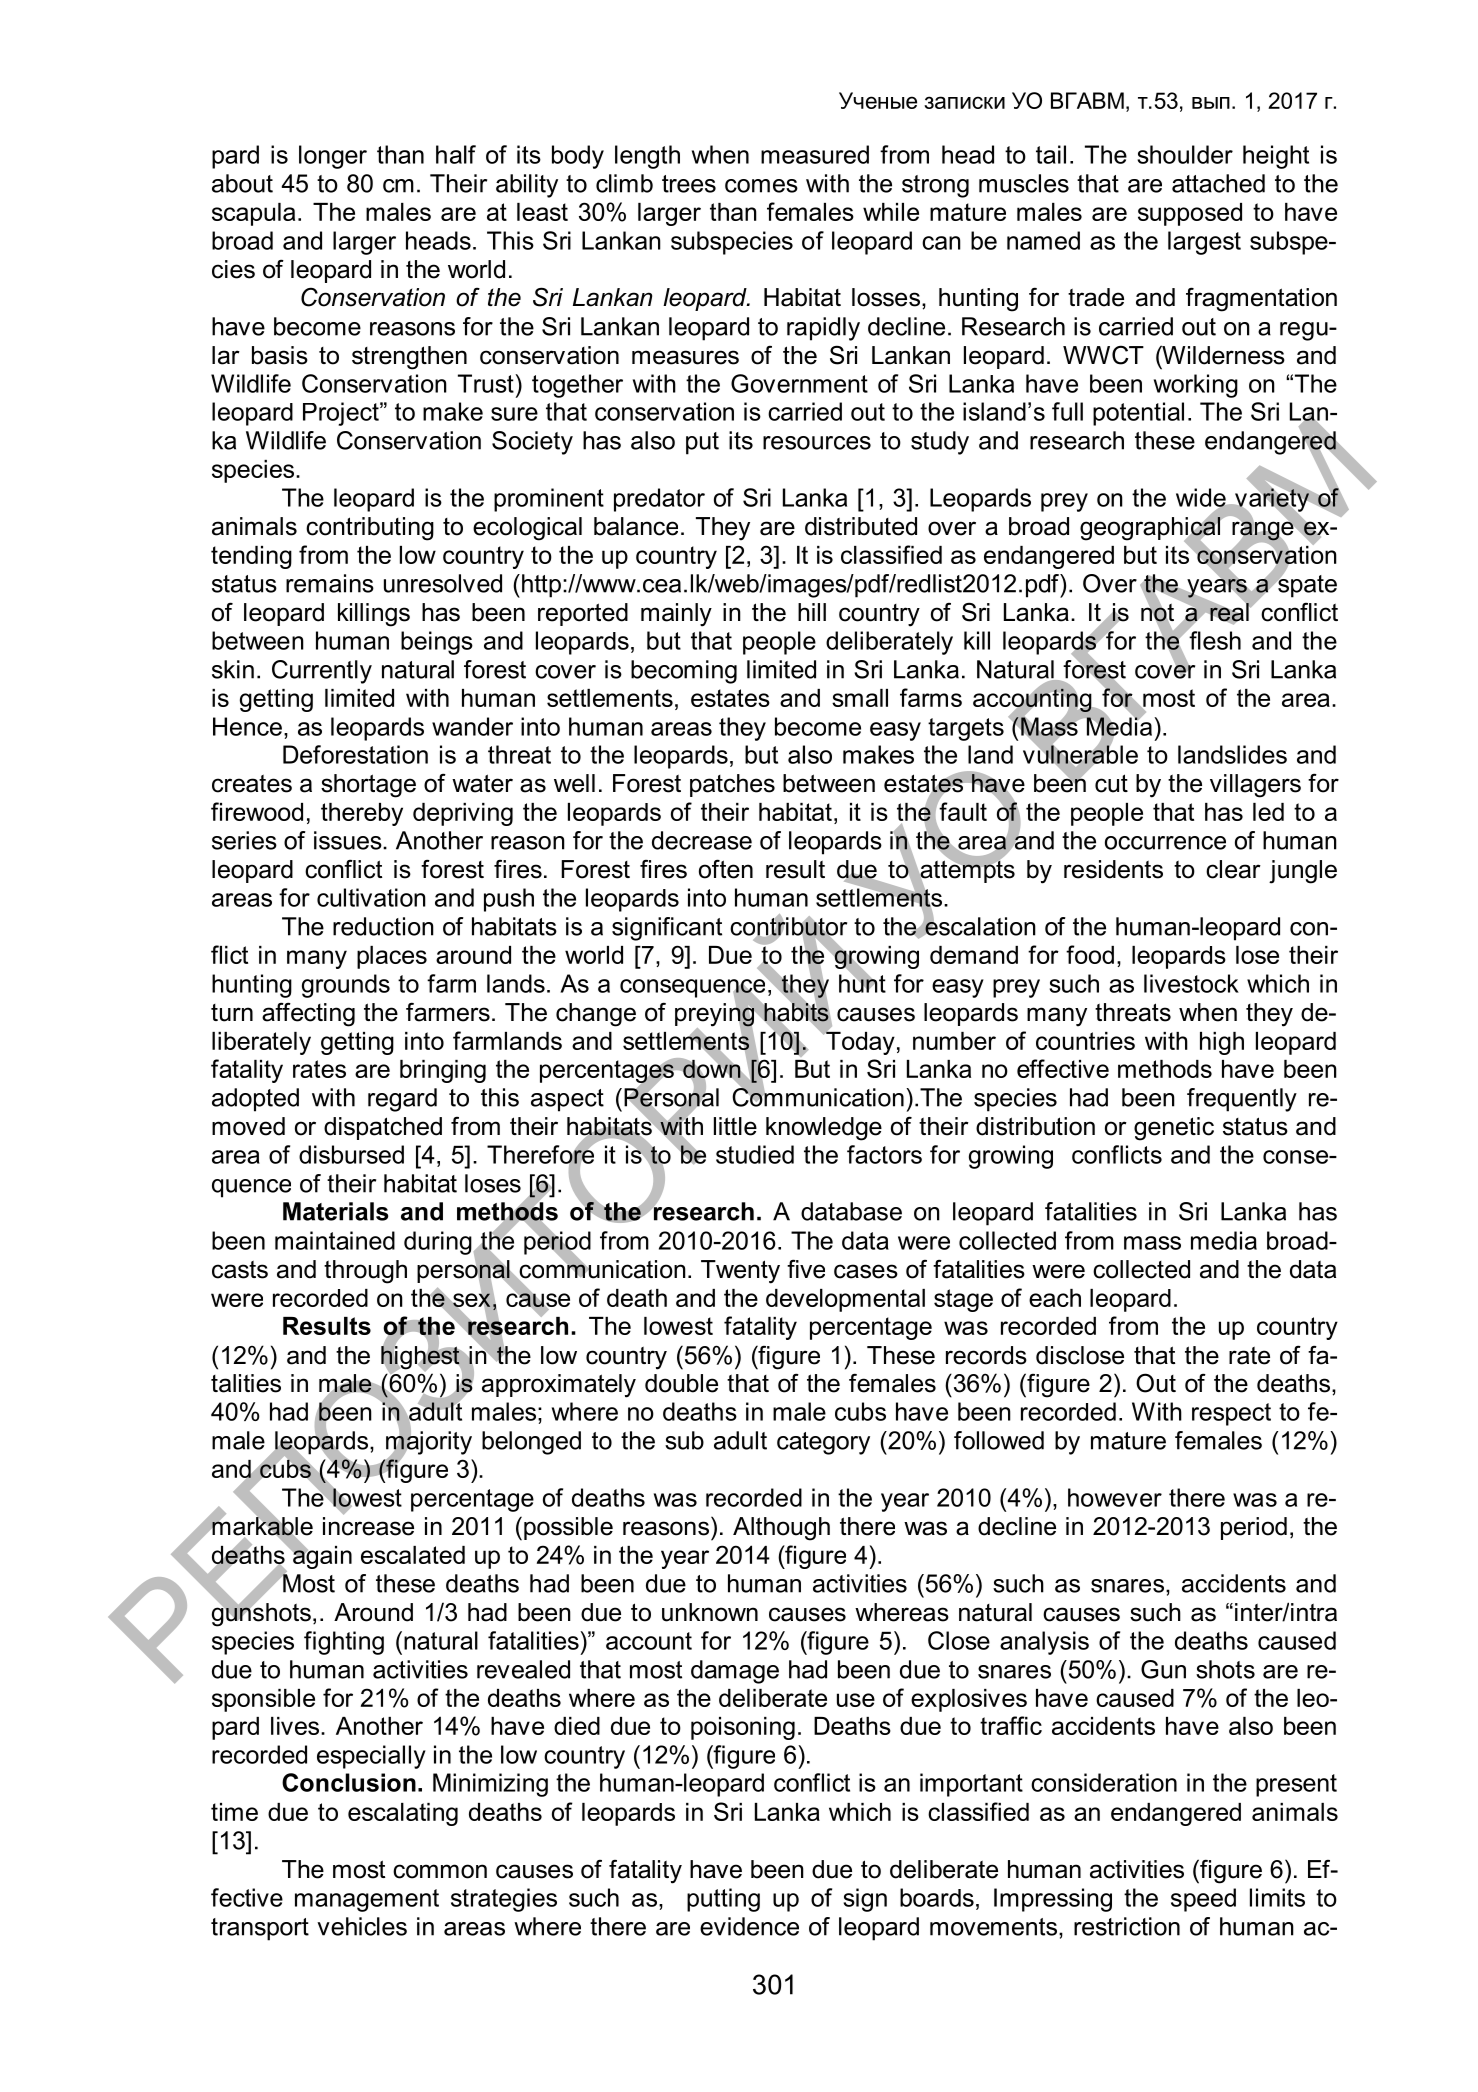 The image size is (1478, 2092). I want to click on vehicles, so click(362, 1926).
